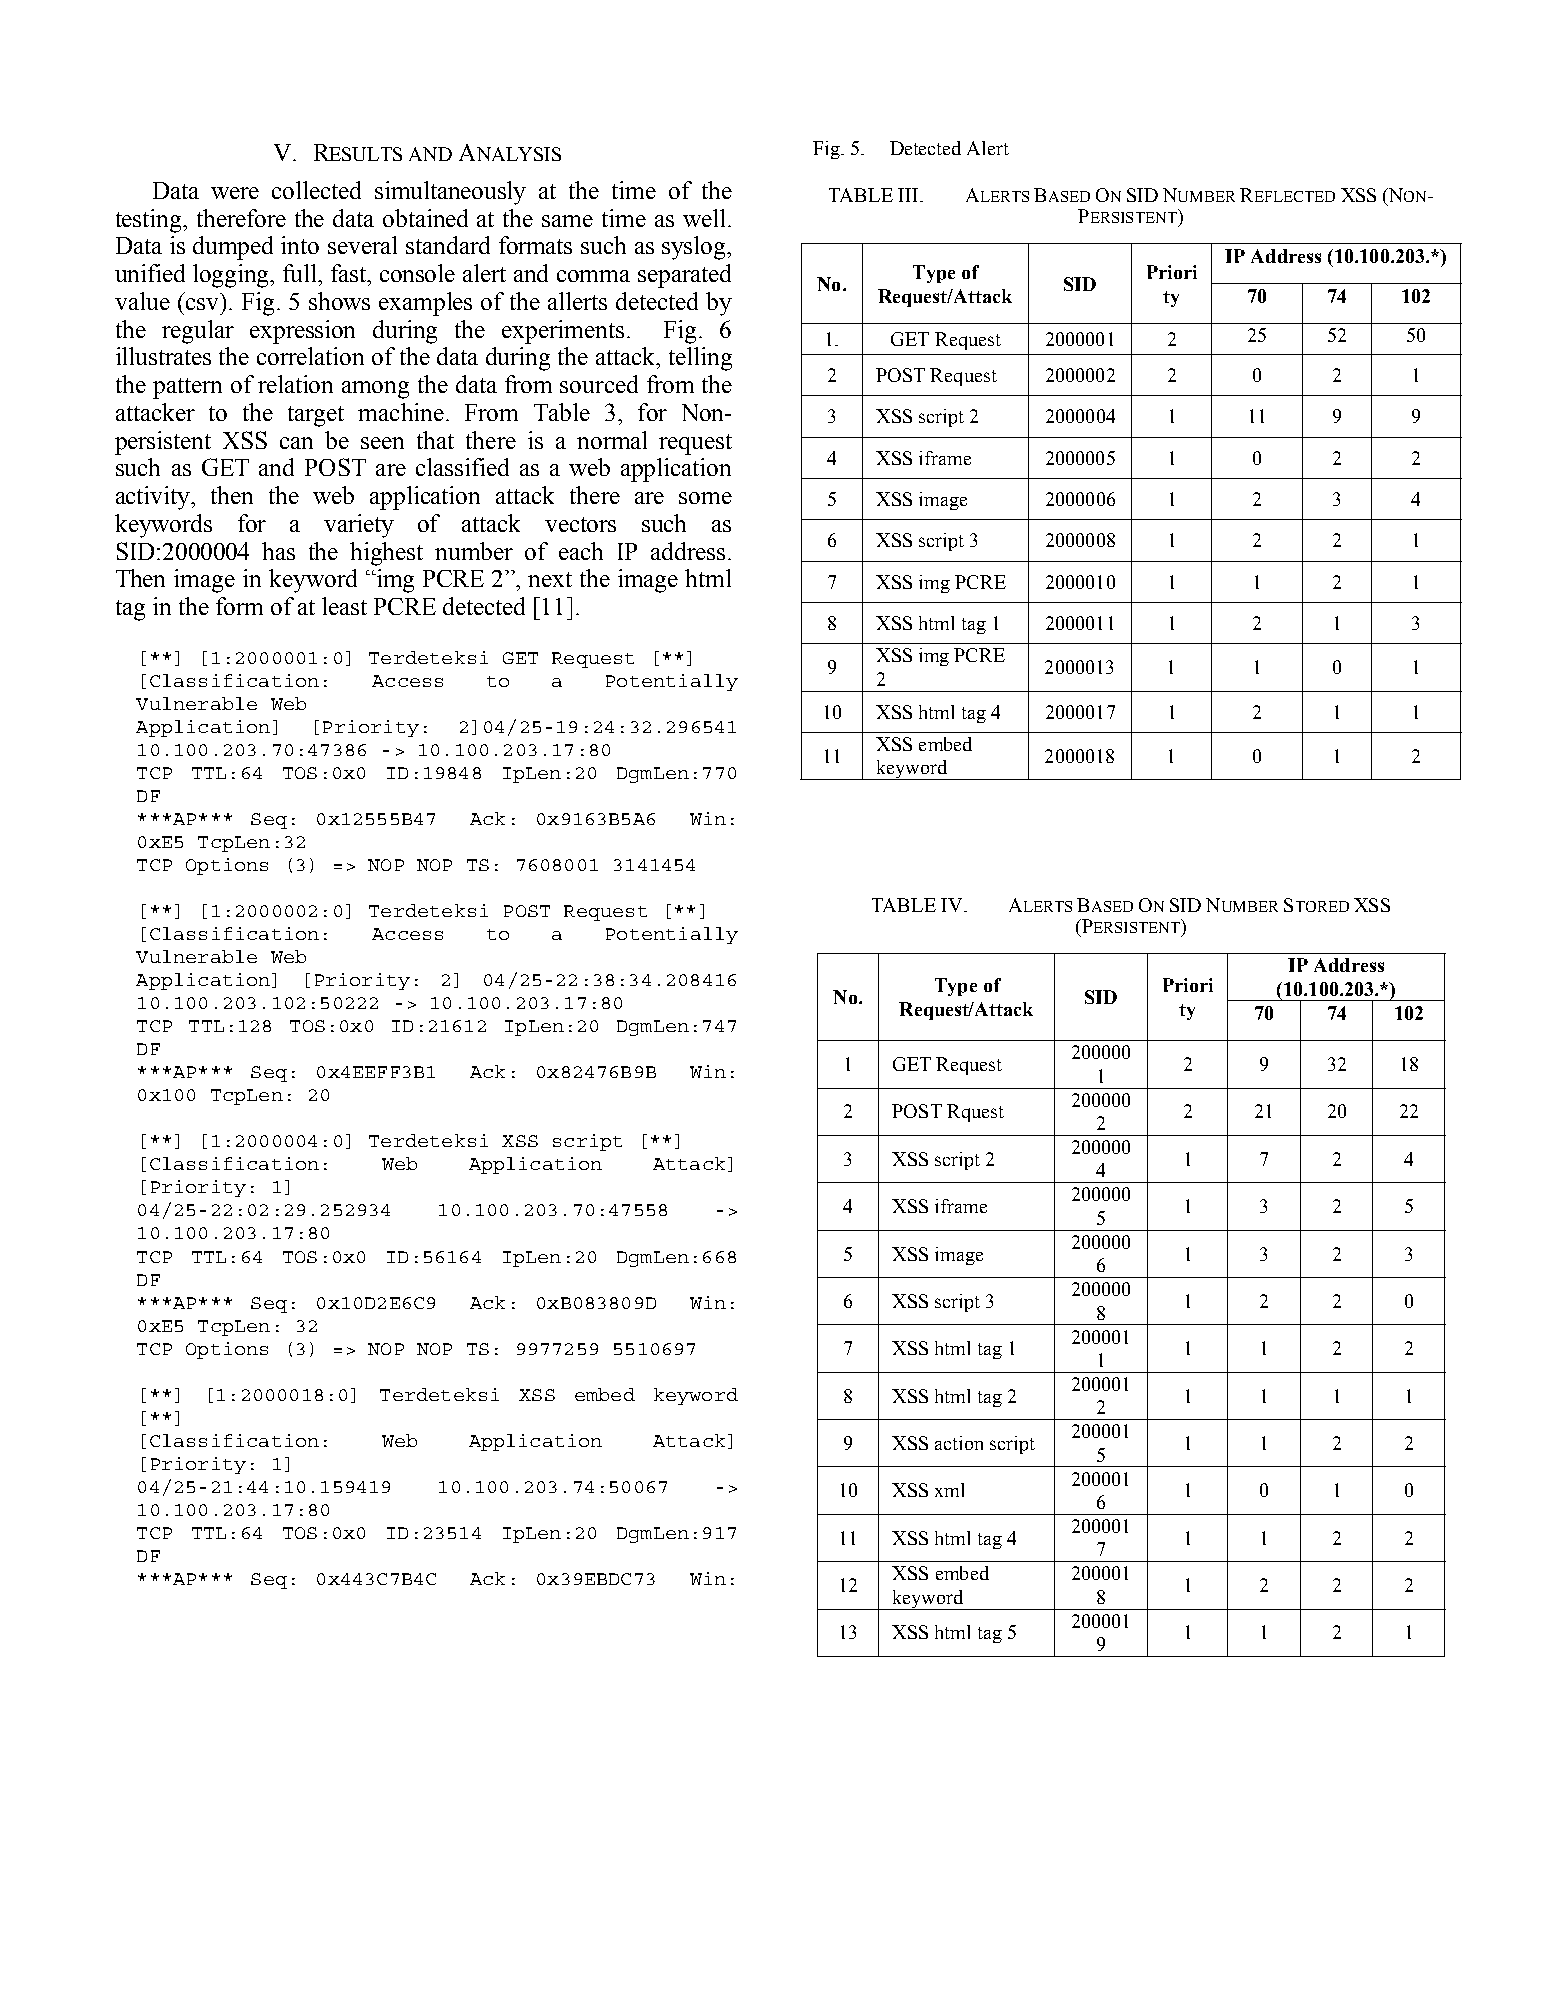  What do you see at coordinates (233, 248) in the document?
I see `dumped` at bounding box center [233, 248].
